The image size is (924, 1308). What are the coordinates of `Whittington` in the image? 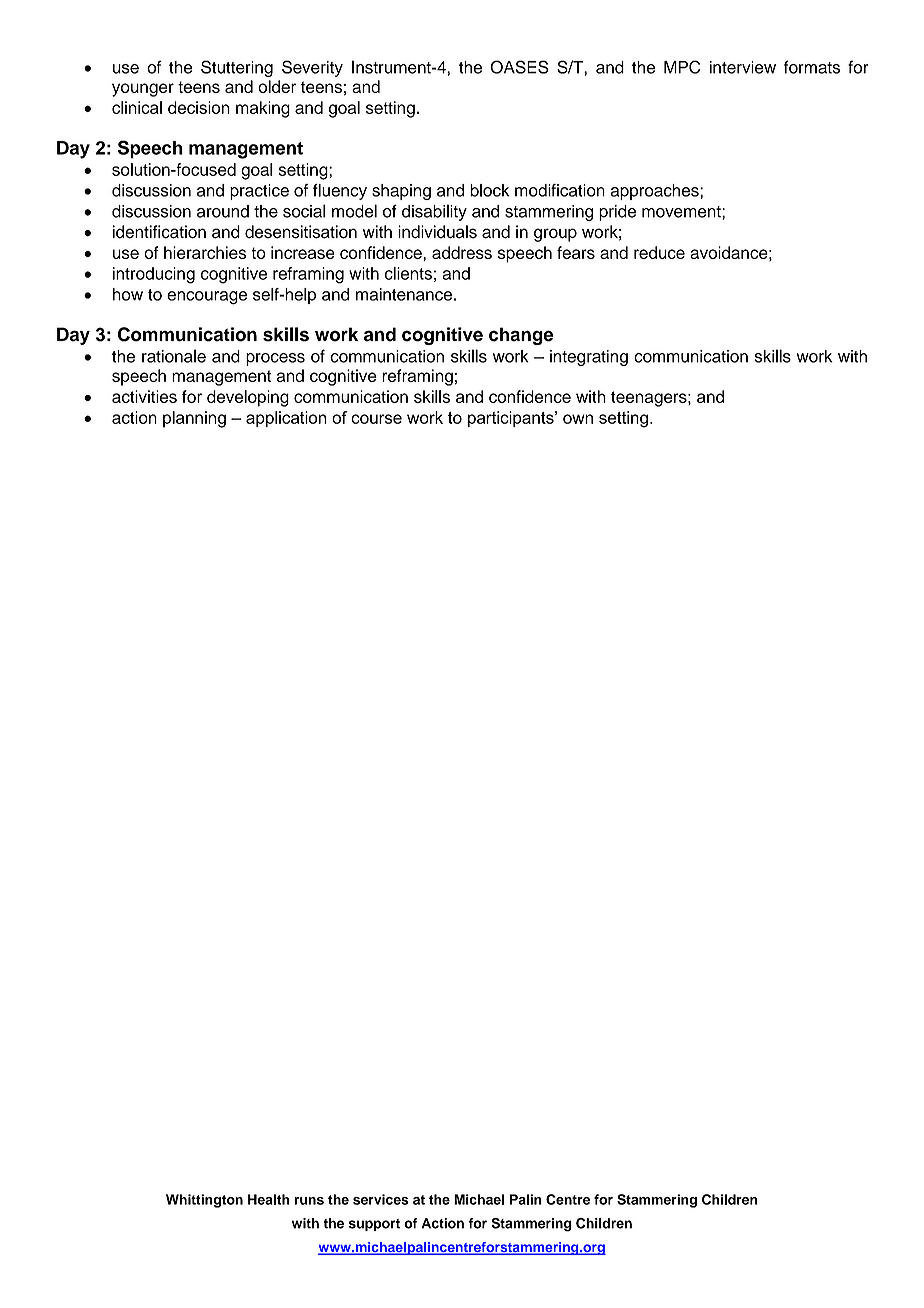 It's located at (204, 1201).
